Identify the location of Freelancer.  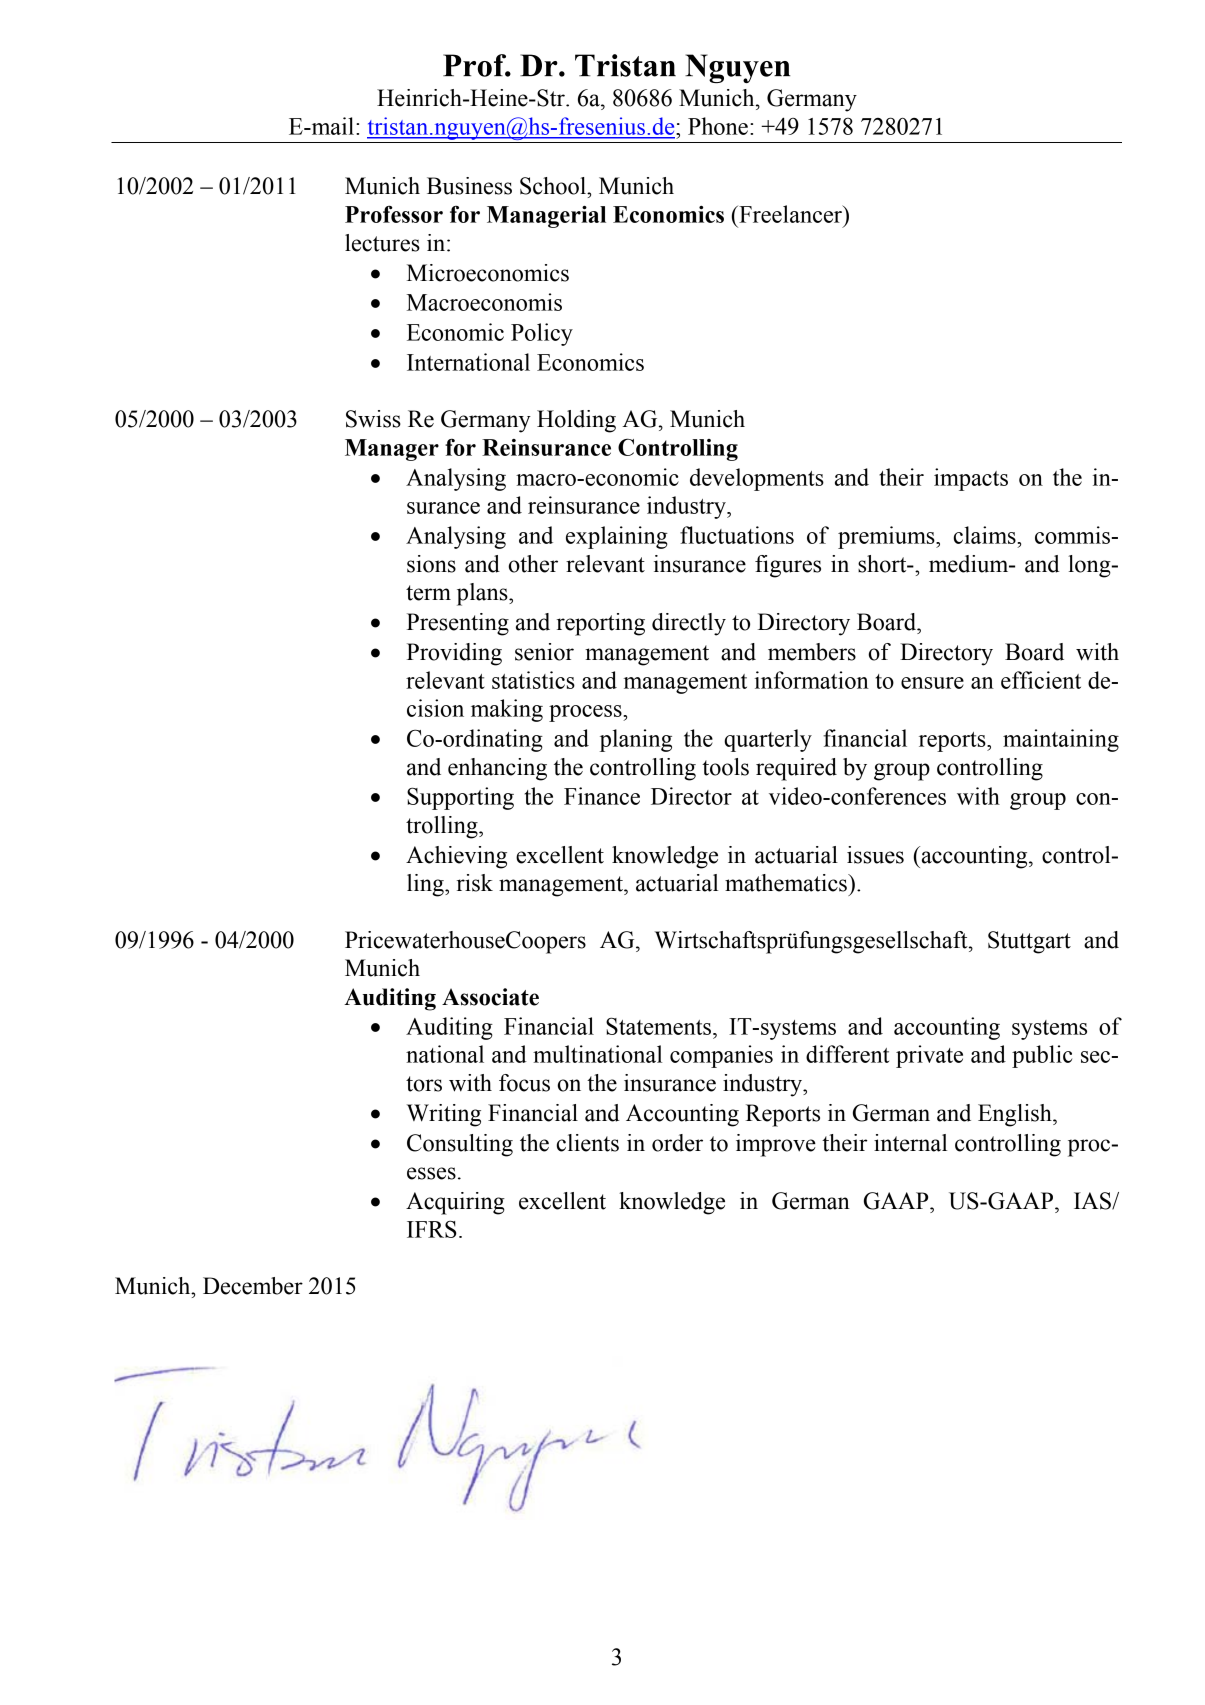
(791, 214).
